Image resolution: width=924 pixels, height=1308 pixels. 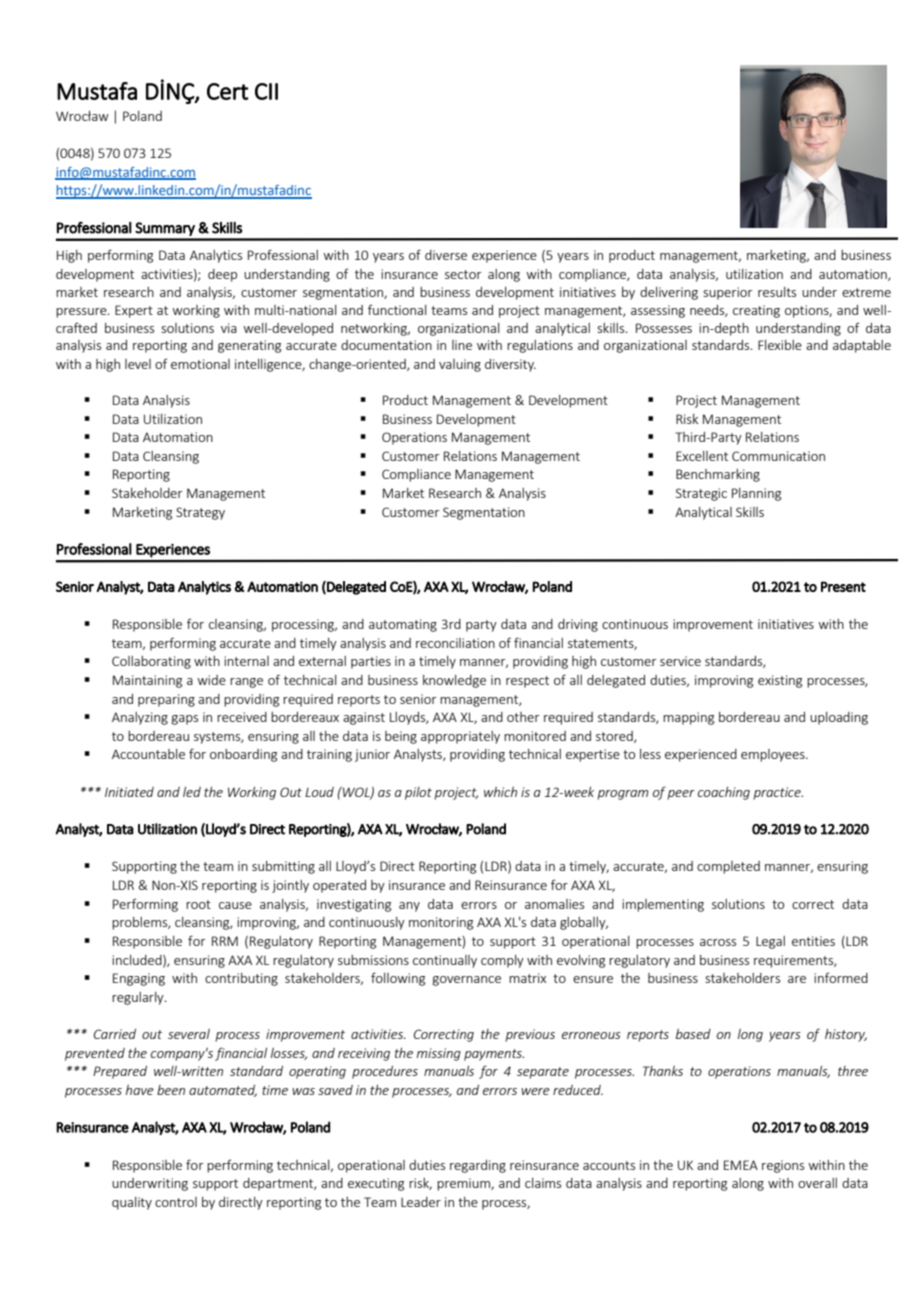 I want to click on valuing, so click(x=460, y=365).
